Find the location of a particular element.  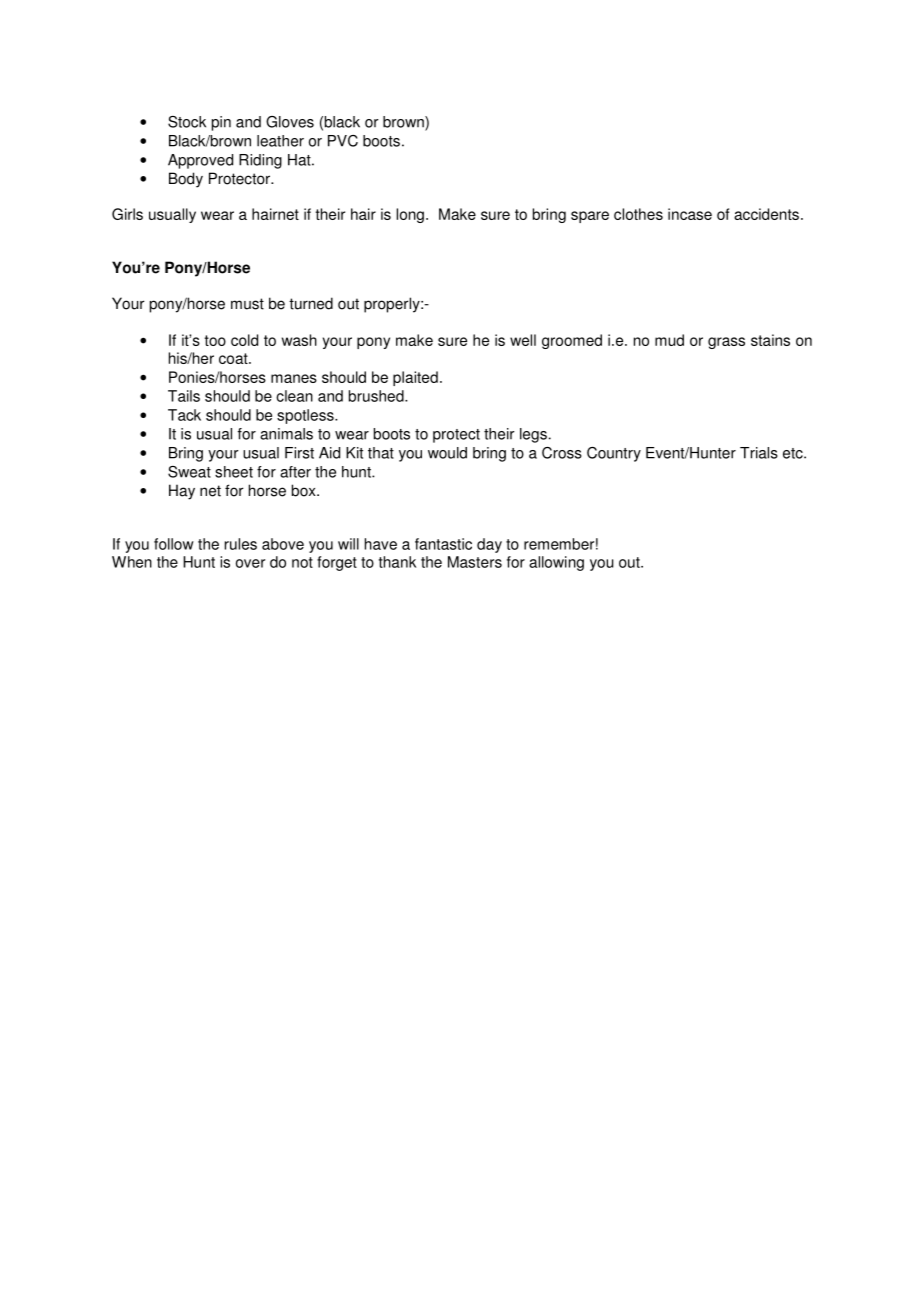

allowing is located at coordinates (556, 563).
